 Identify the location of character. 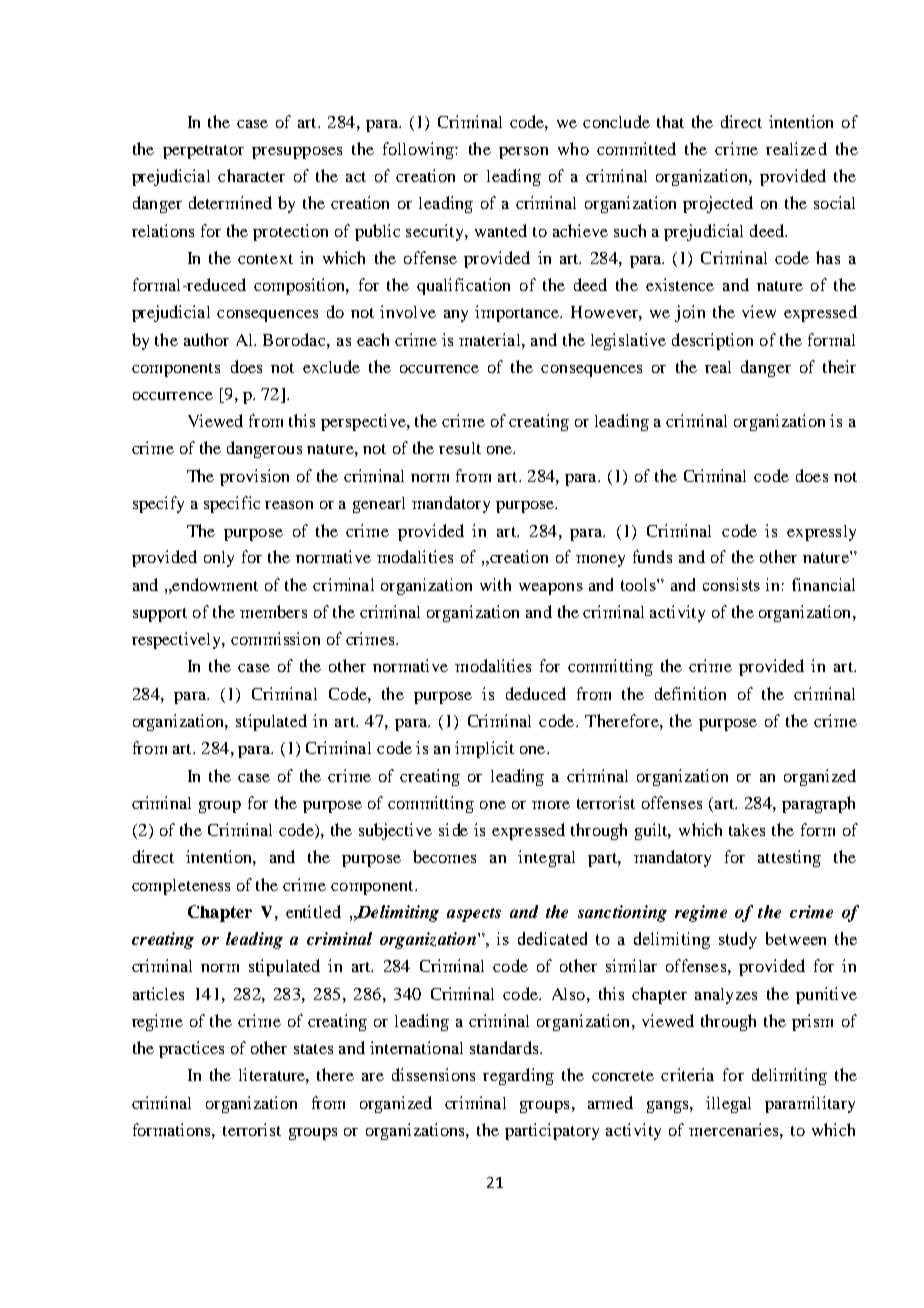
(251, 175).
